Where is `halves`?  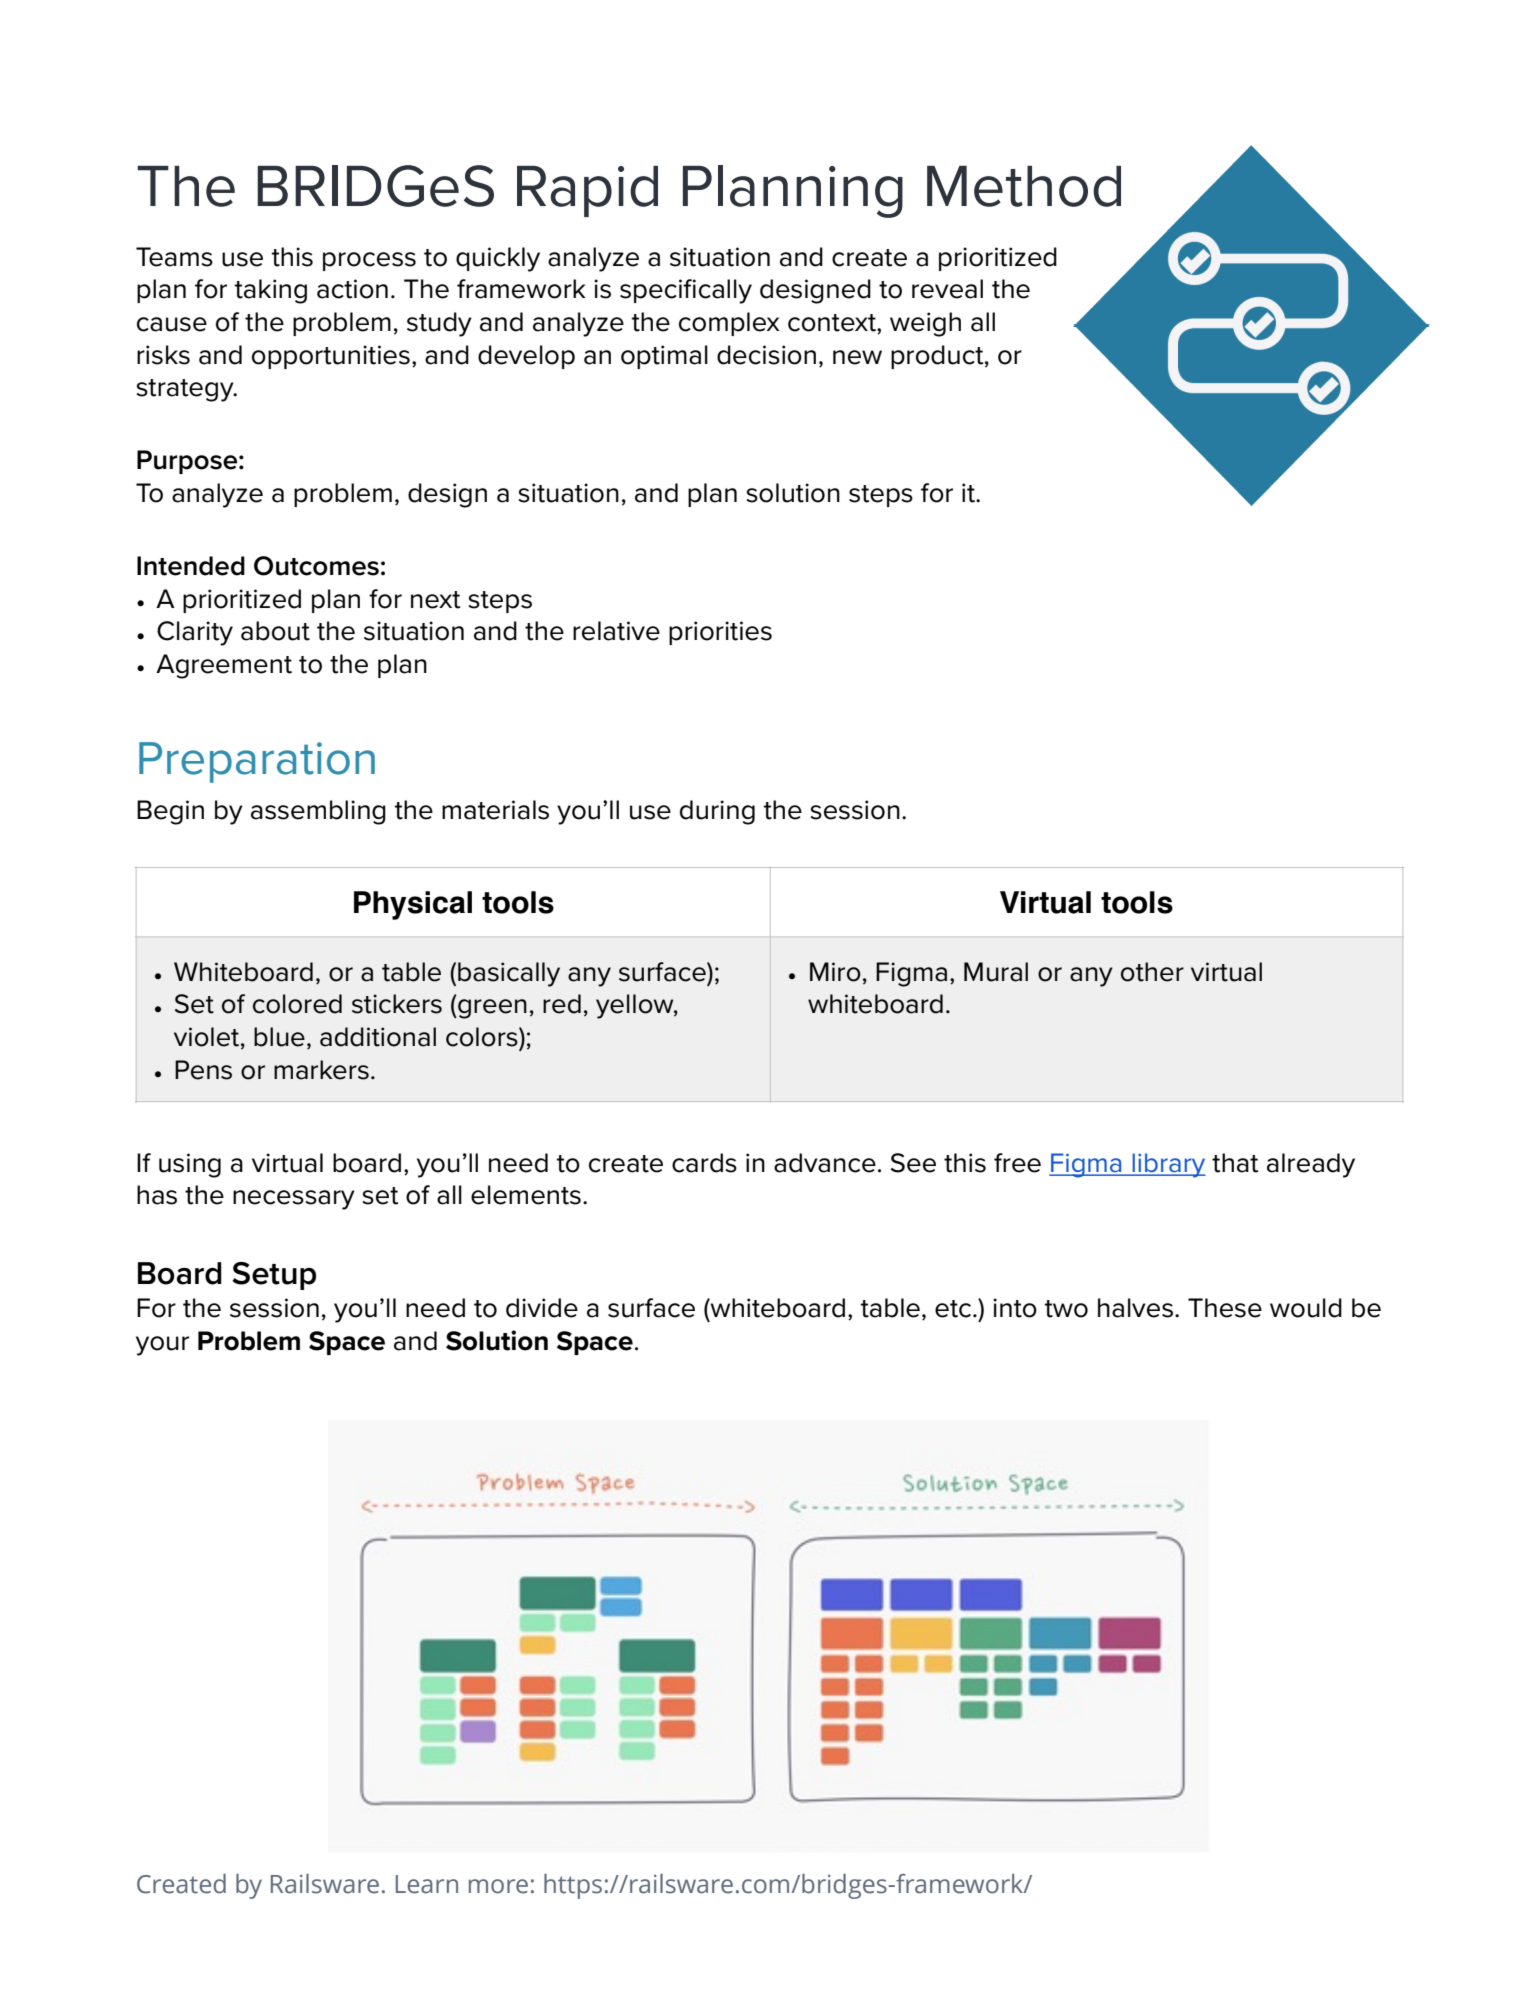 halves is located at coordinates (1135, 1308).
